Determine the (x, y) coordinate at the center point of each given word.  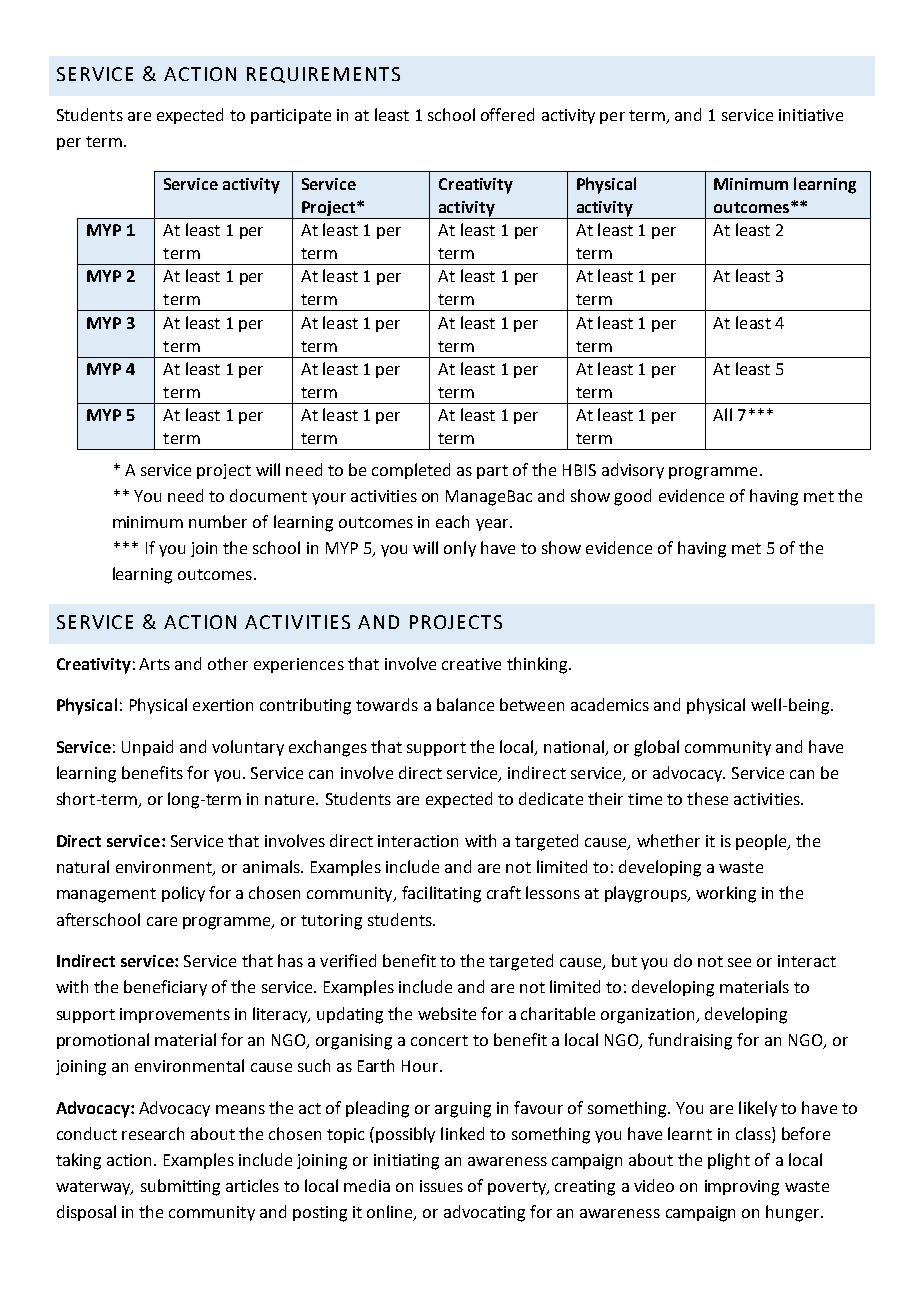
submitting (180, 1187)
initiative (811, 115)
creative (471, 664)
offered (507, 114)
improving (742, 1188)
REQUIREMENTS (323, 75)
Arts (154, 664)
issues (441, 1186)
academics (610, 704)
